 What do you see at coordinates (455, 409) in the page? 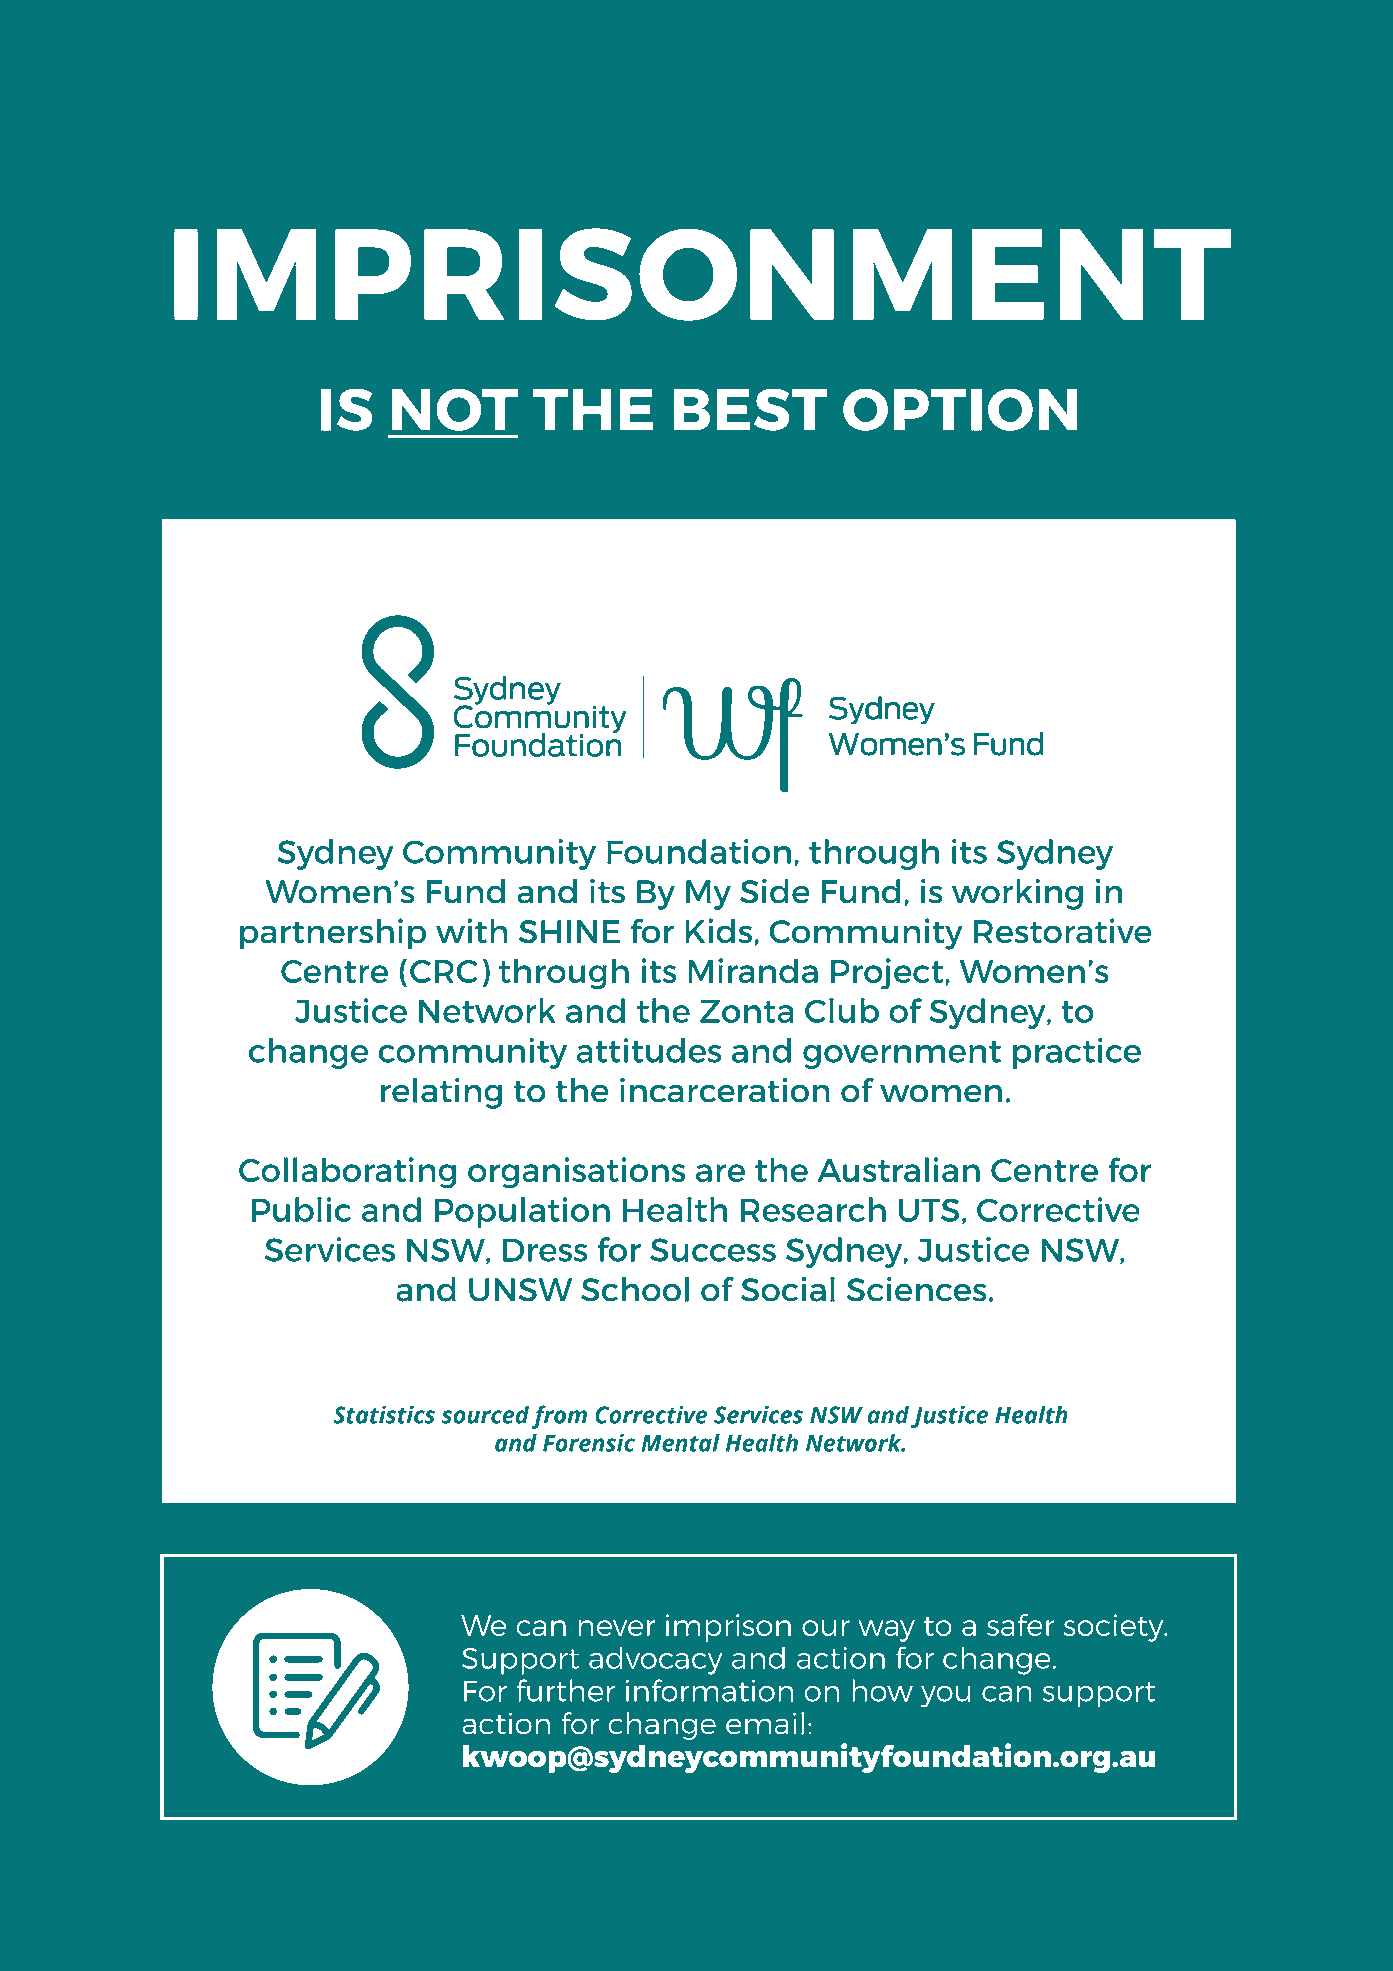
I see `not` at bounding box center [455, 409].
